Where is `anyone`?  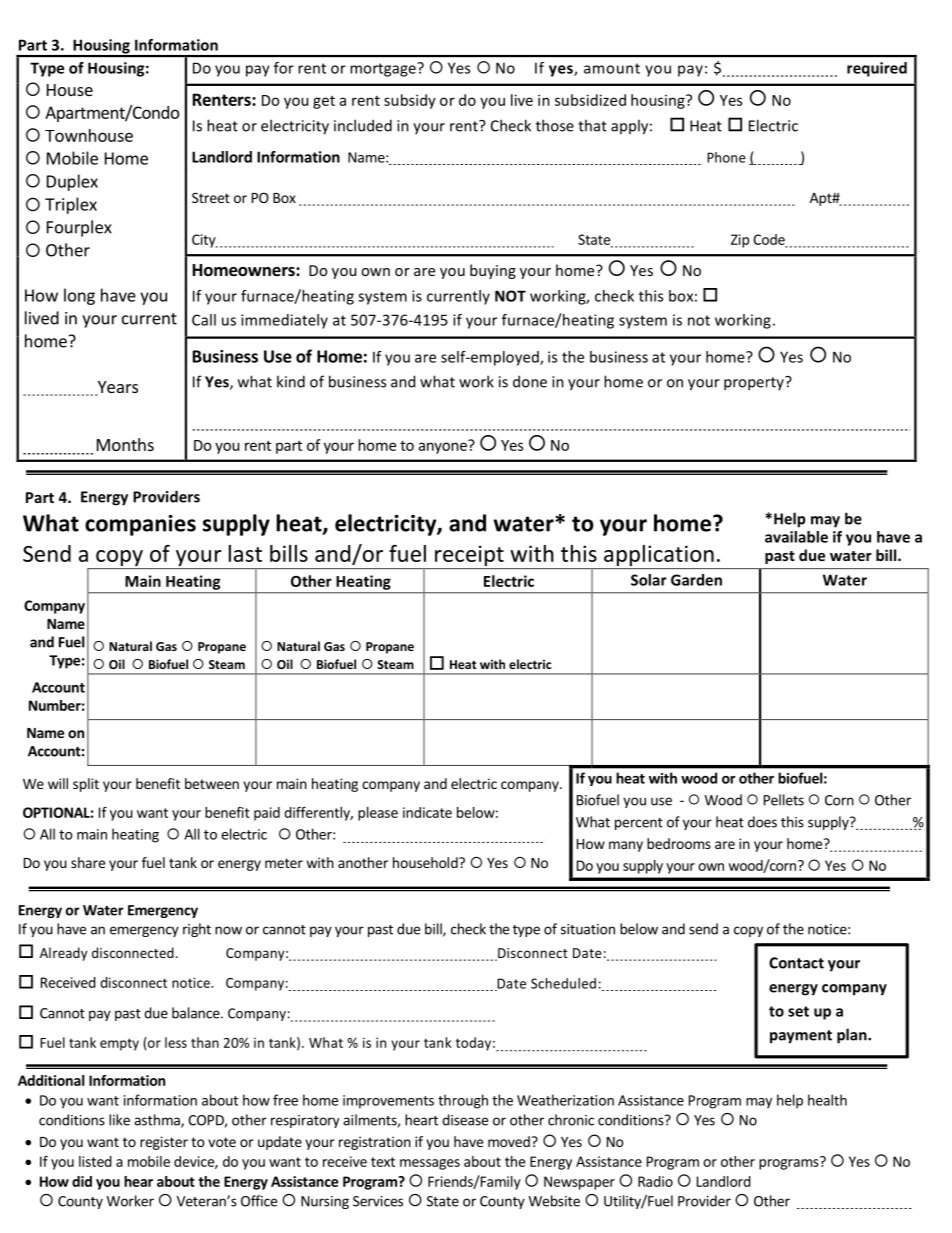 anyone is located at coordinates (444, 447).
